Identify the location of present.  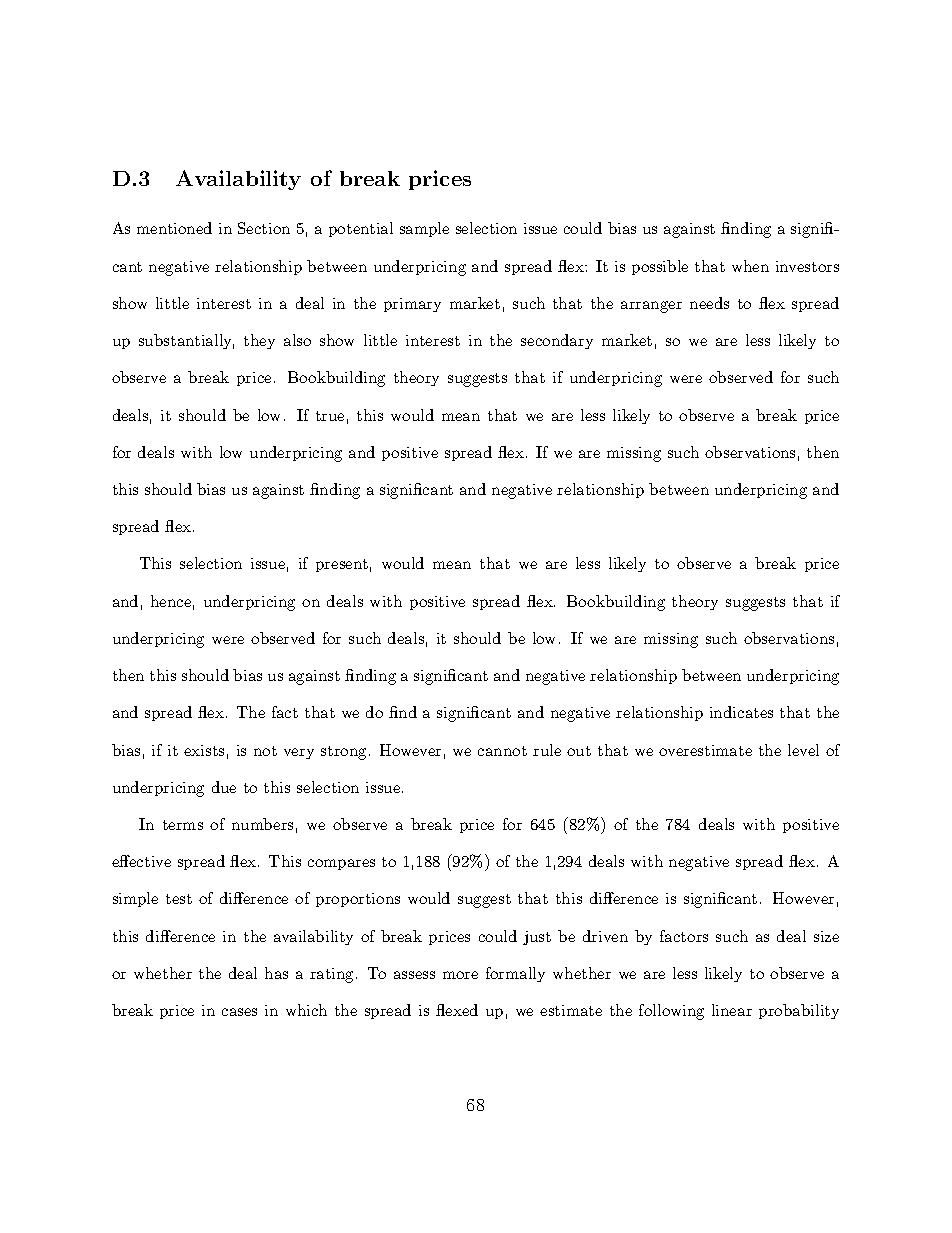
(342, 565).
